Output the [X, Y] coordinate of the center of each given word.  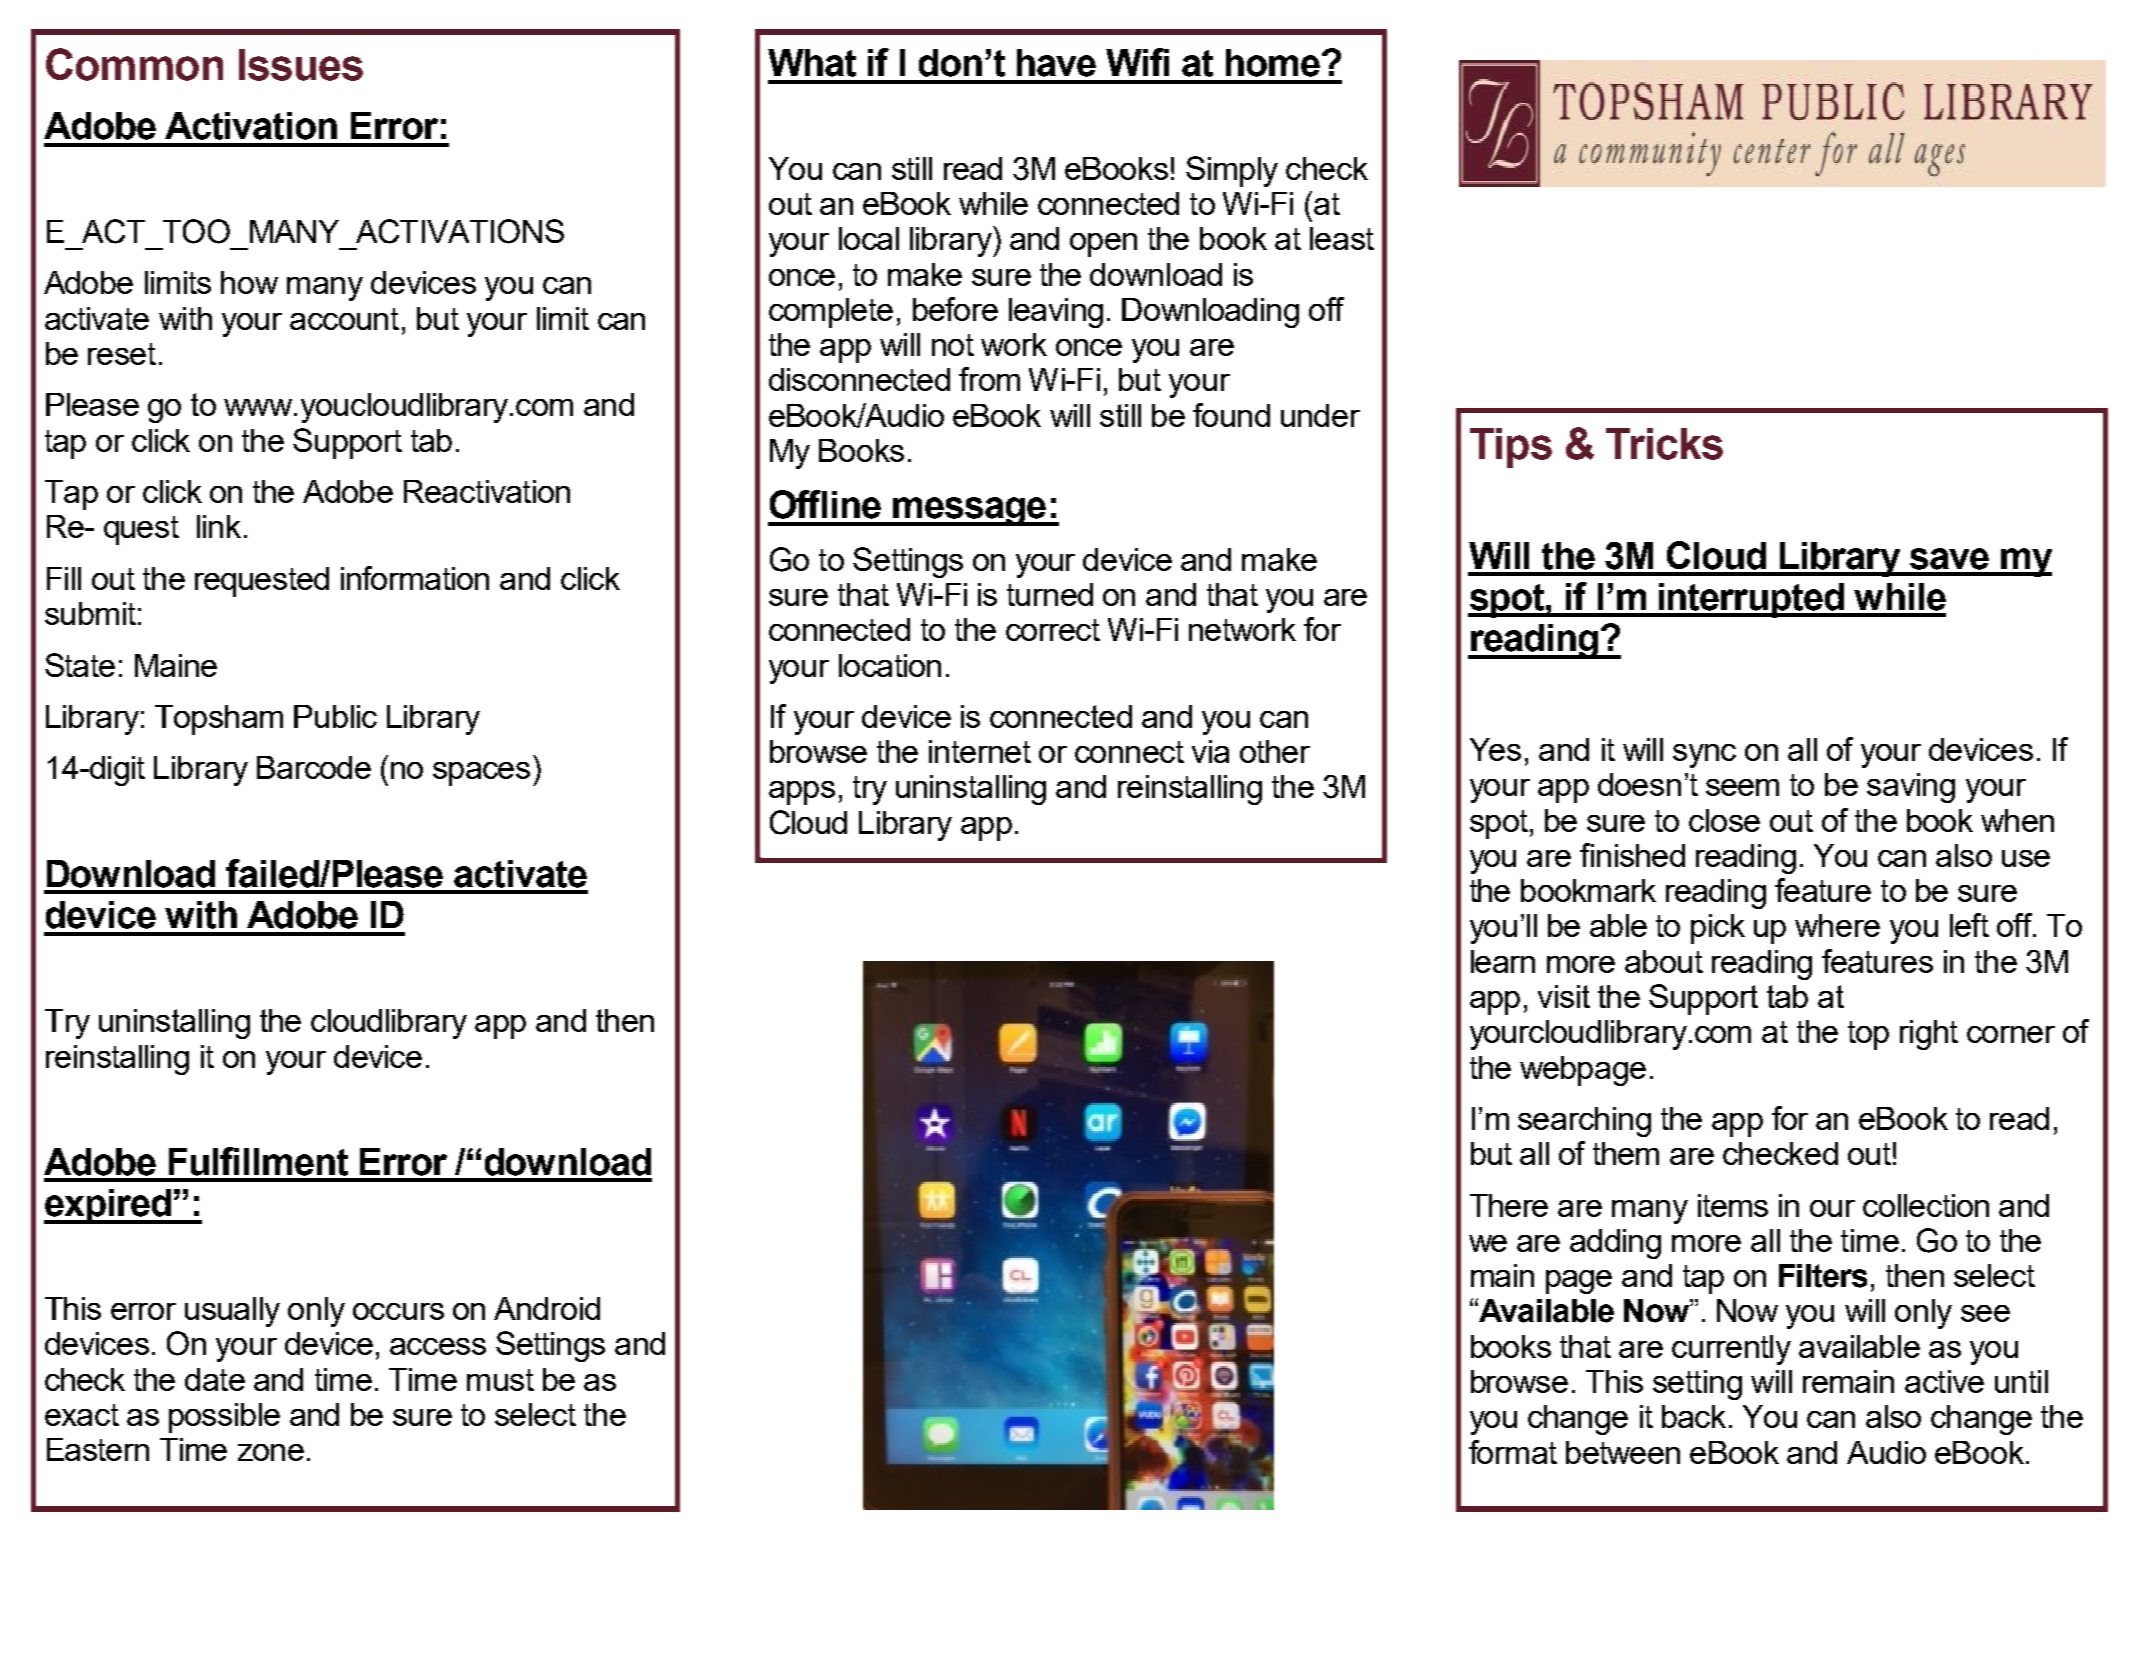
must [500, 1380]
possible [224, 1418]
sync [1704, 756]
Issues [301, 65]
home [1273, 63]
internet [980, 751]
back [1694, 1416]
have [1056, 63]
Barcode [314, 767]
